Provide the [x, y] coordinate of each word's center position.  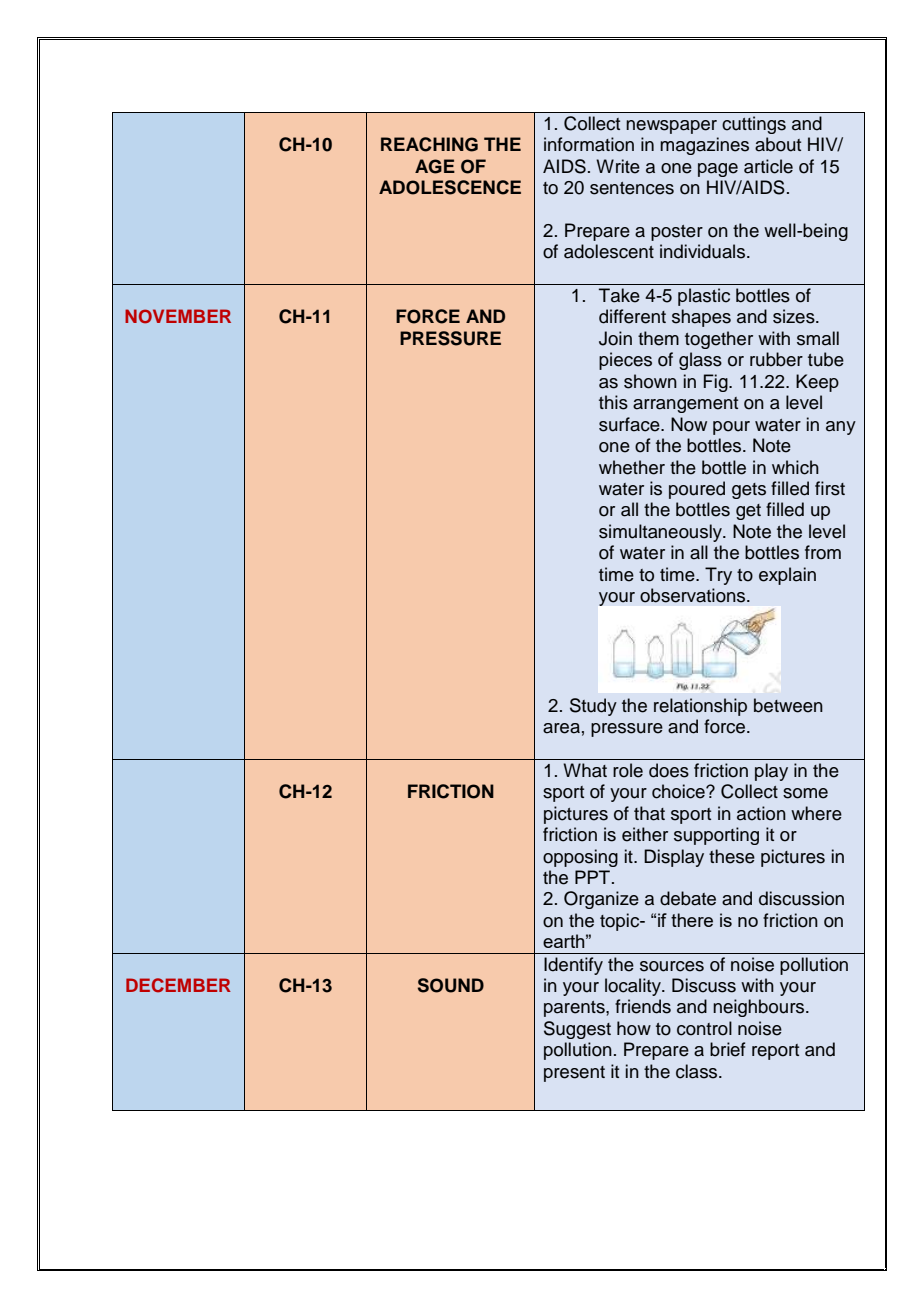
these [732, 856]
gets [749, 491]
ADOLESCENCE [450, 187]
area [561, 728]
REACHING [429, 144]
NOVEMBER [178, 316]
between [788, 705]
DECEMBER [178, 985]
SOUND [451, 985]
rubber [776, 359]
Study [593, 707]
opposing [580, 858]
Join [615, 338]
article [768, 166]
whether [632, 467]
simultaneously [661, 533]
